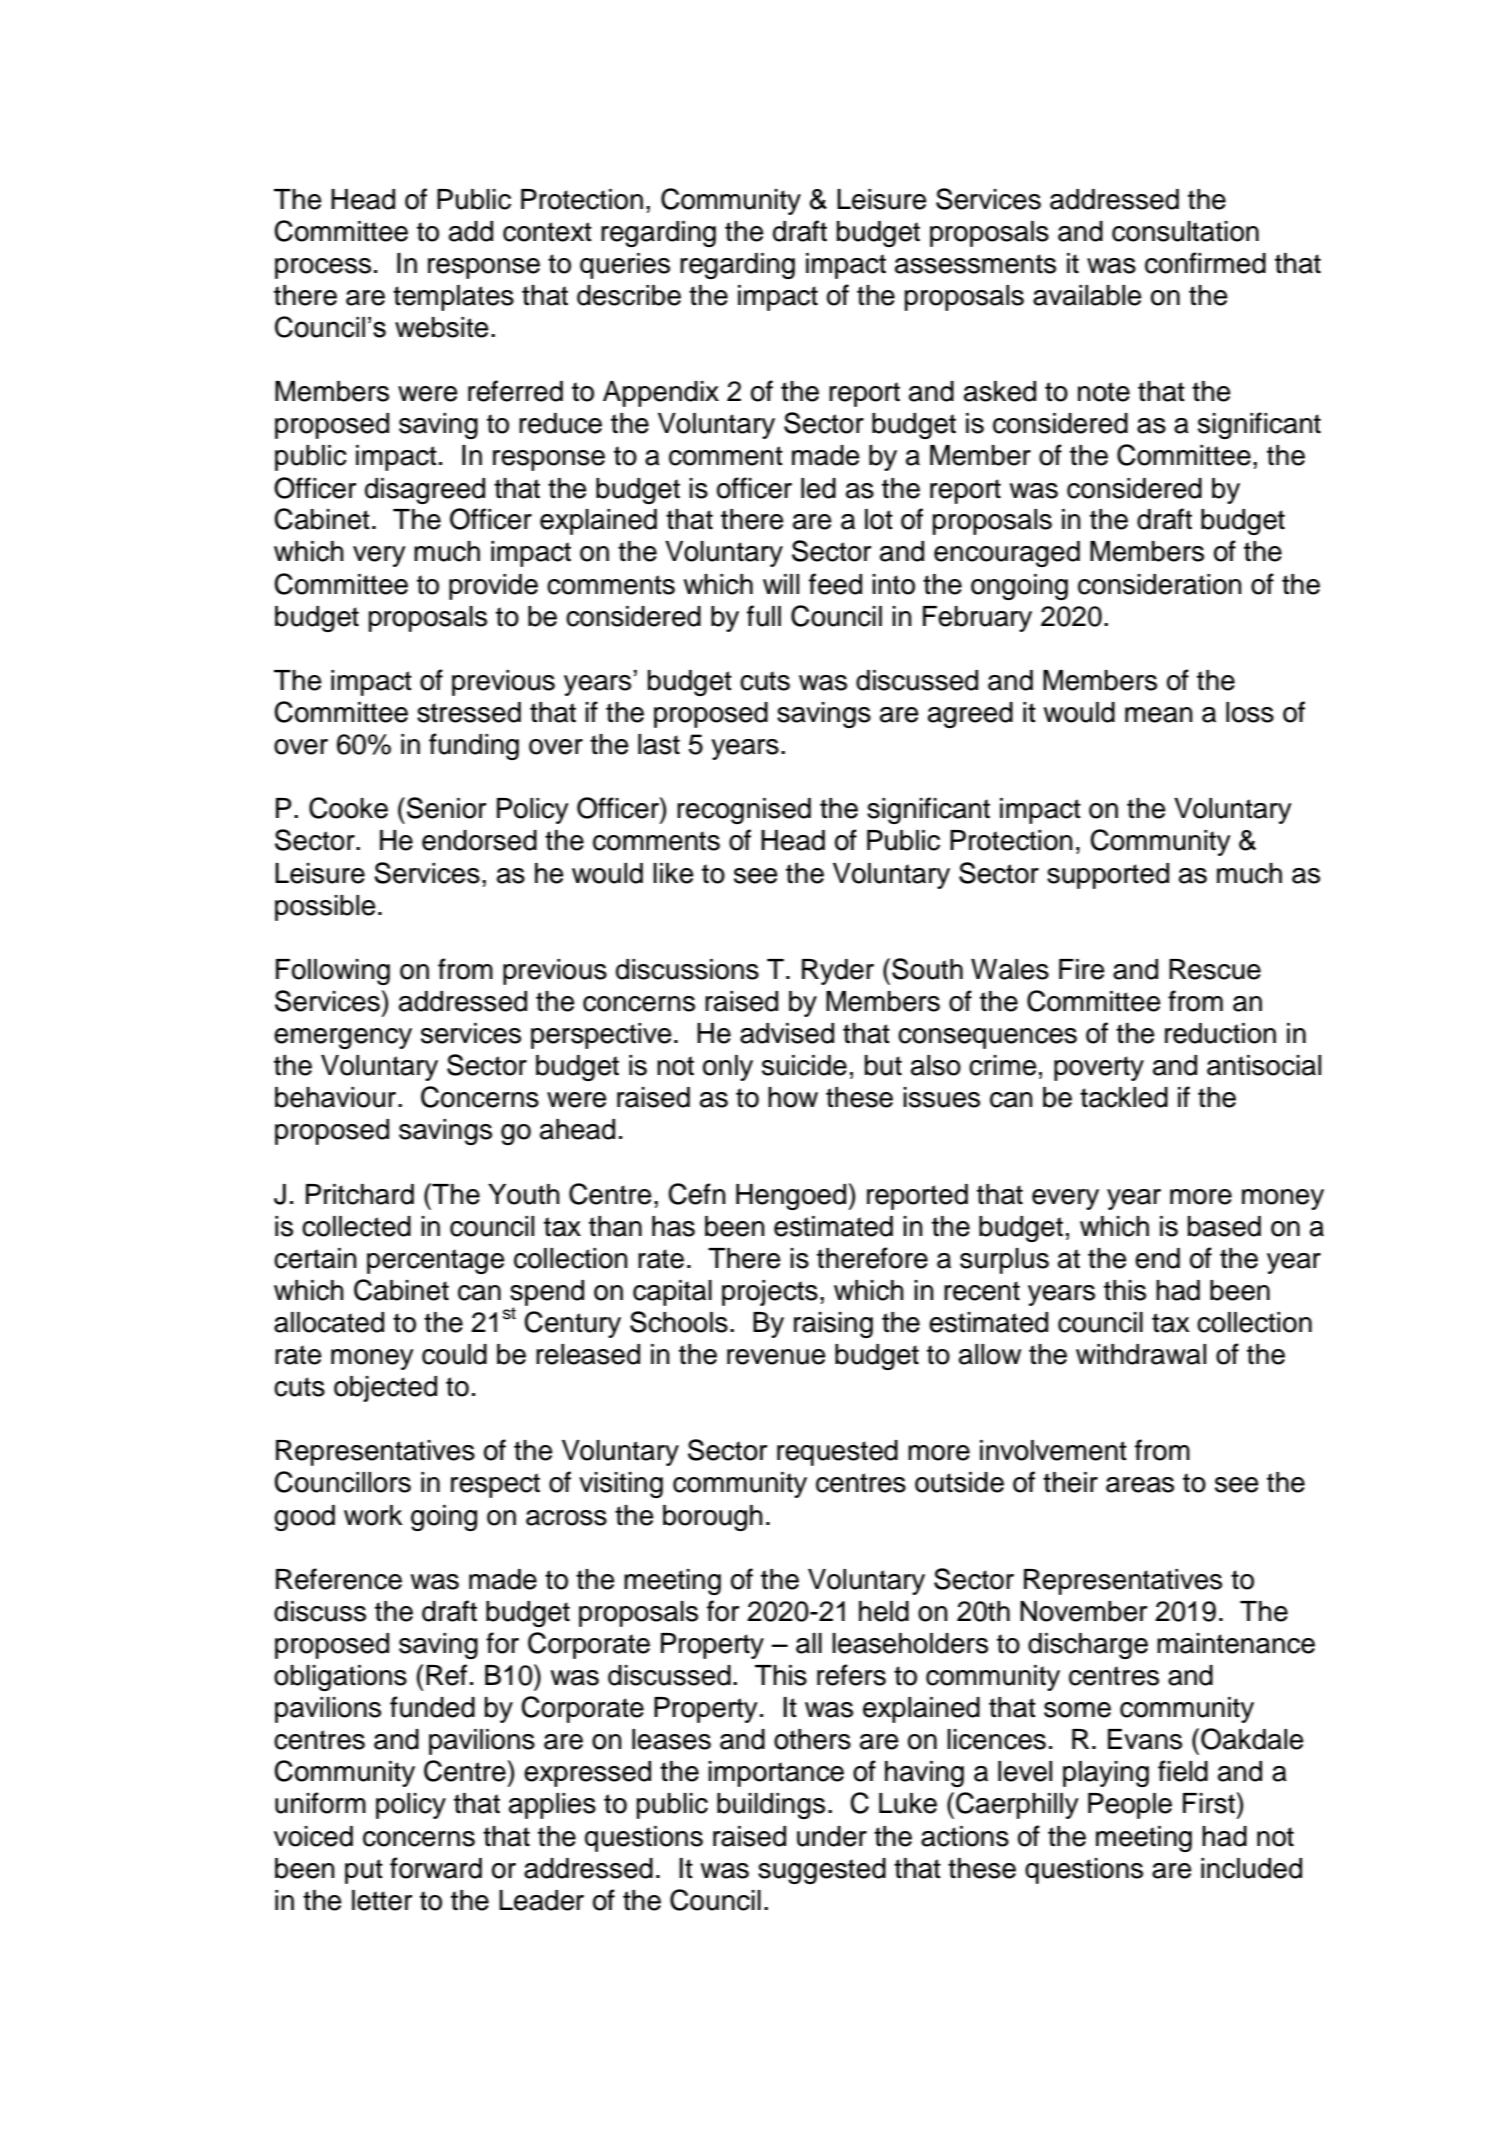 The image size is (1510, 2136). What do you see at coordinates (1130, 1806) in the page?
I see `People` at bounding box center [1130, 1806].
